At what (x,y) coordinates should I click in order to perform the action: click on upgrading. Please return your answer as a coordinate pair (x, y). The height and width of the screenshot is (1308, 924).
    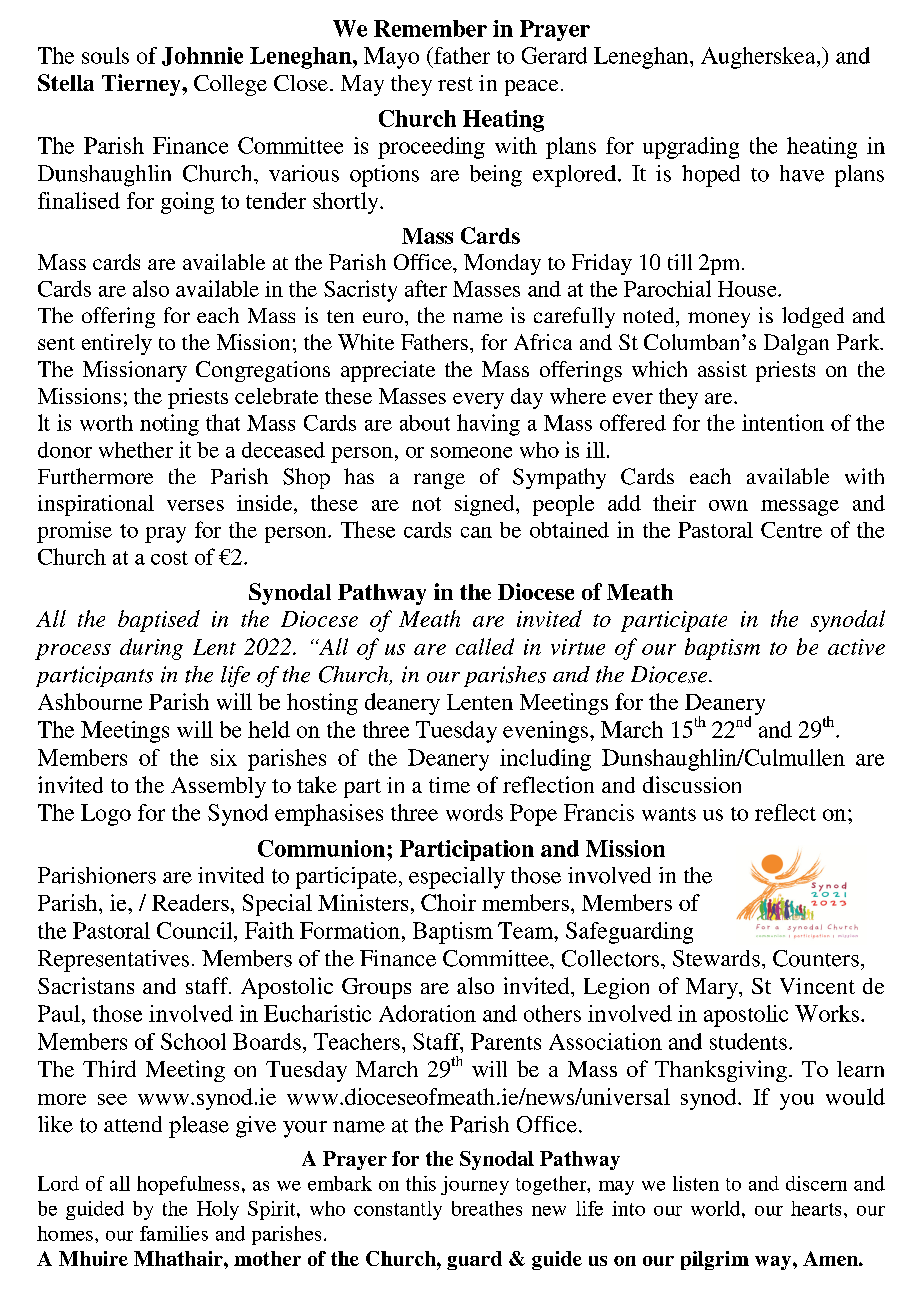
    Looking at the image, I should click on (691, 148).
